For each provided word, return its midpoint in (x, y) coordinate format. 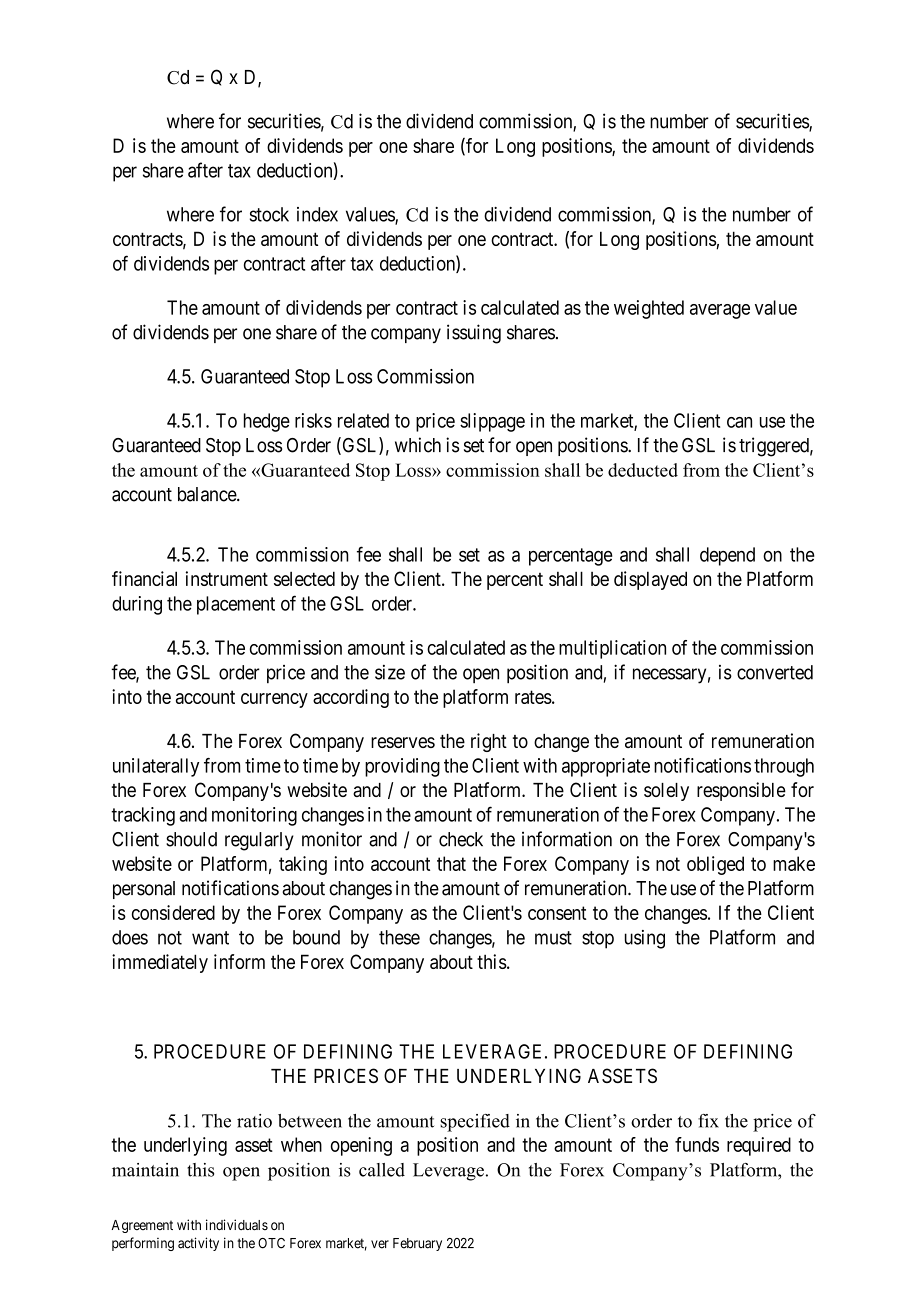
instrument (227, 578)
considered (173, 912)
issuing (474, 334)
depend (727, 556)
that (451, 863)
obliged (715, 865)
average (720, 311)
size (390, 672)
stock (269, 214)
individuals (237, 1225)
